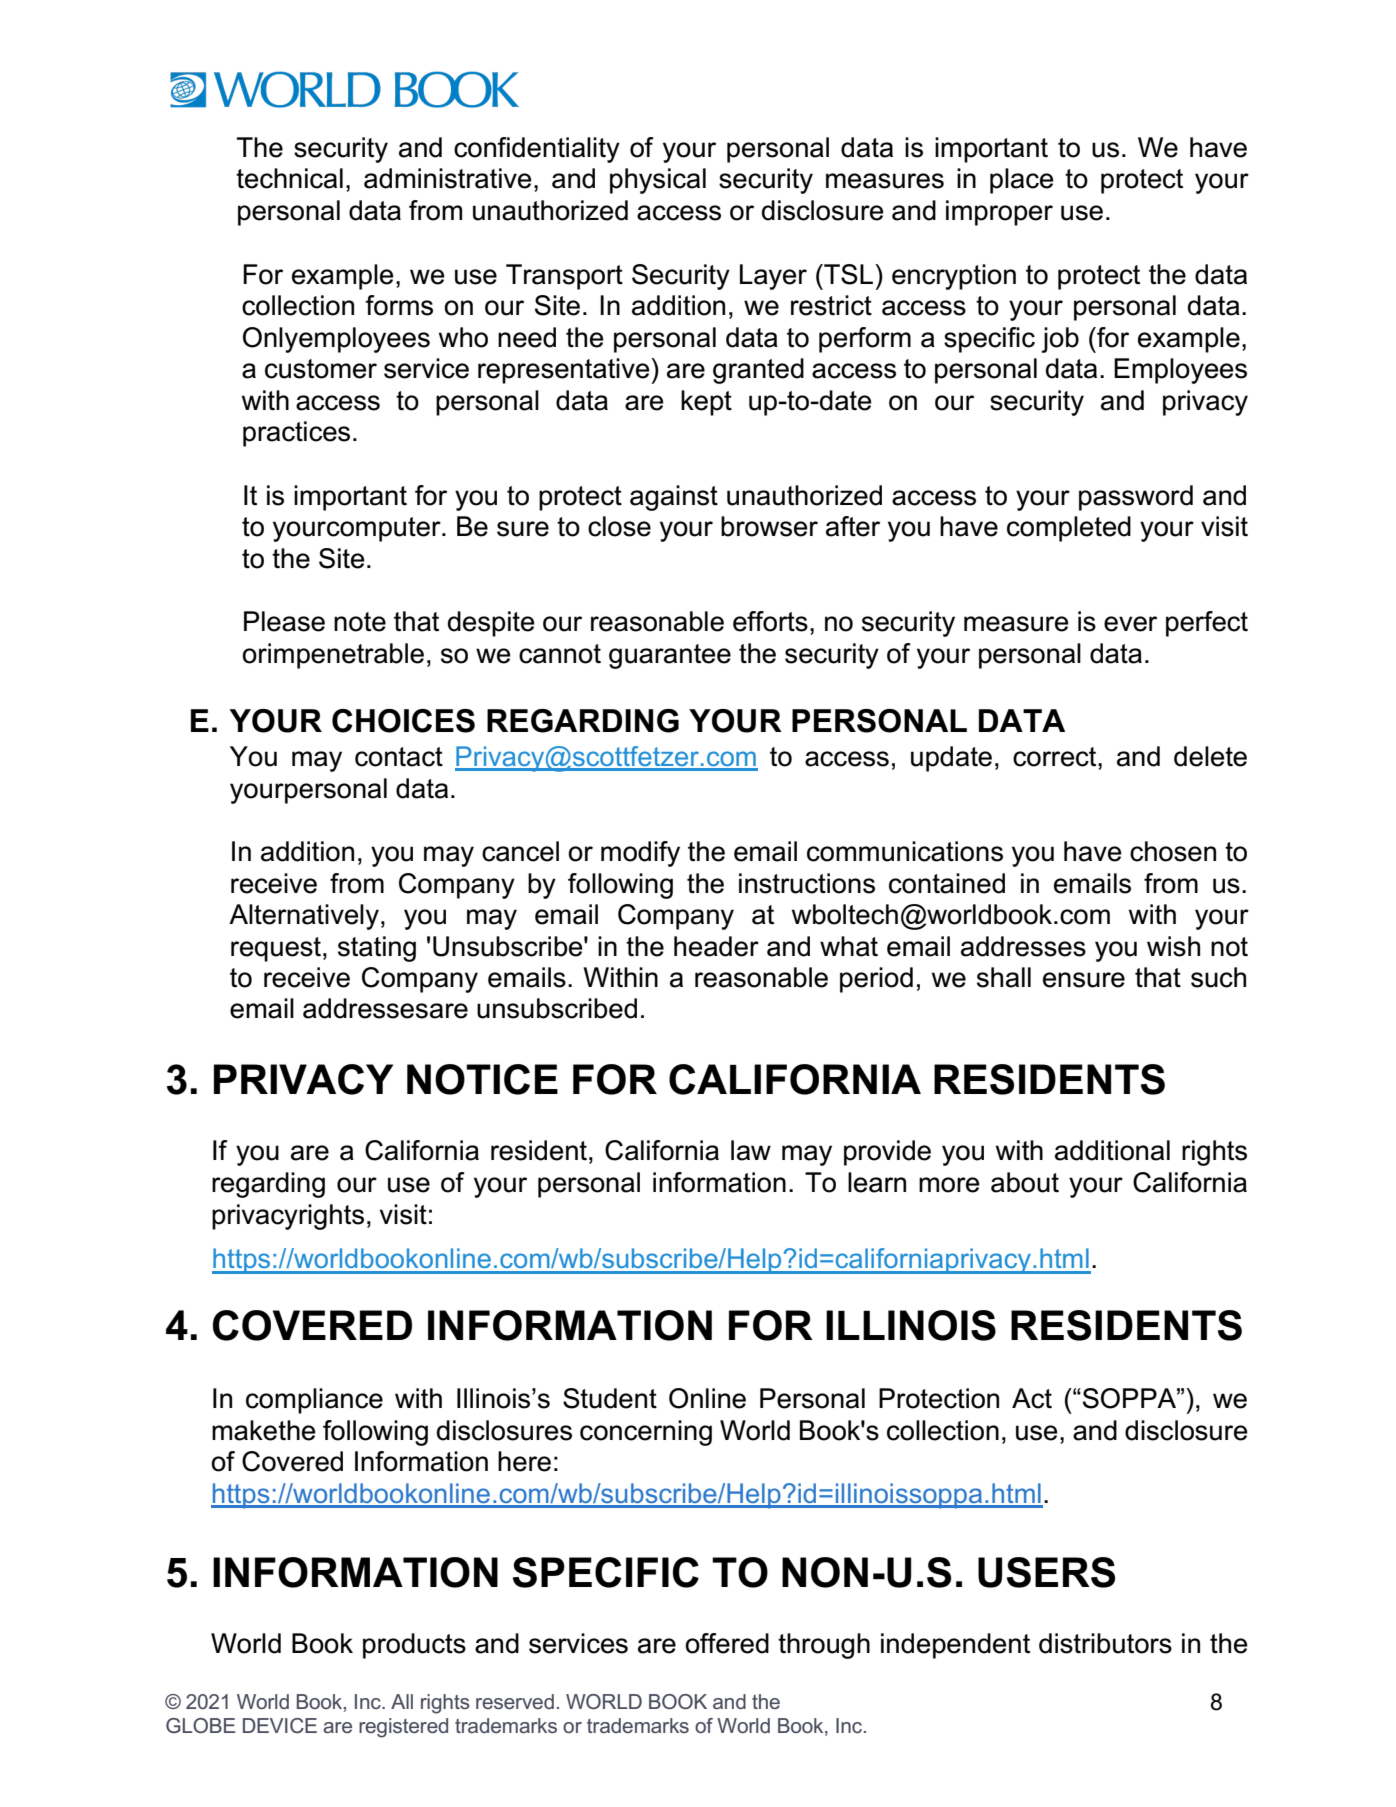 The width and height of the screenshot is (1396, 1807). What do you see at coordinates (727, 1643) in the screenshot?
I see `offered` at bounding box center [727, 1643].
